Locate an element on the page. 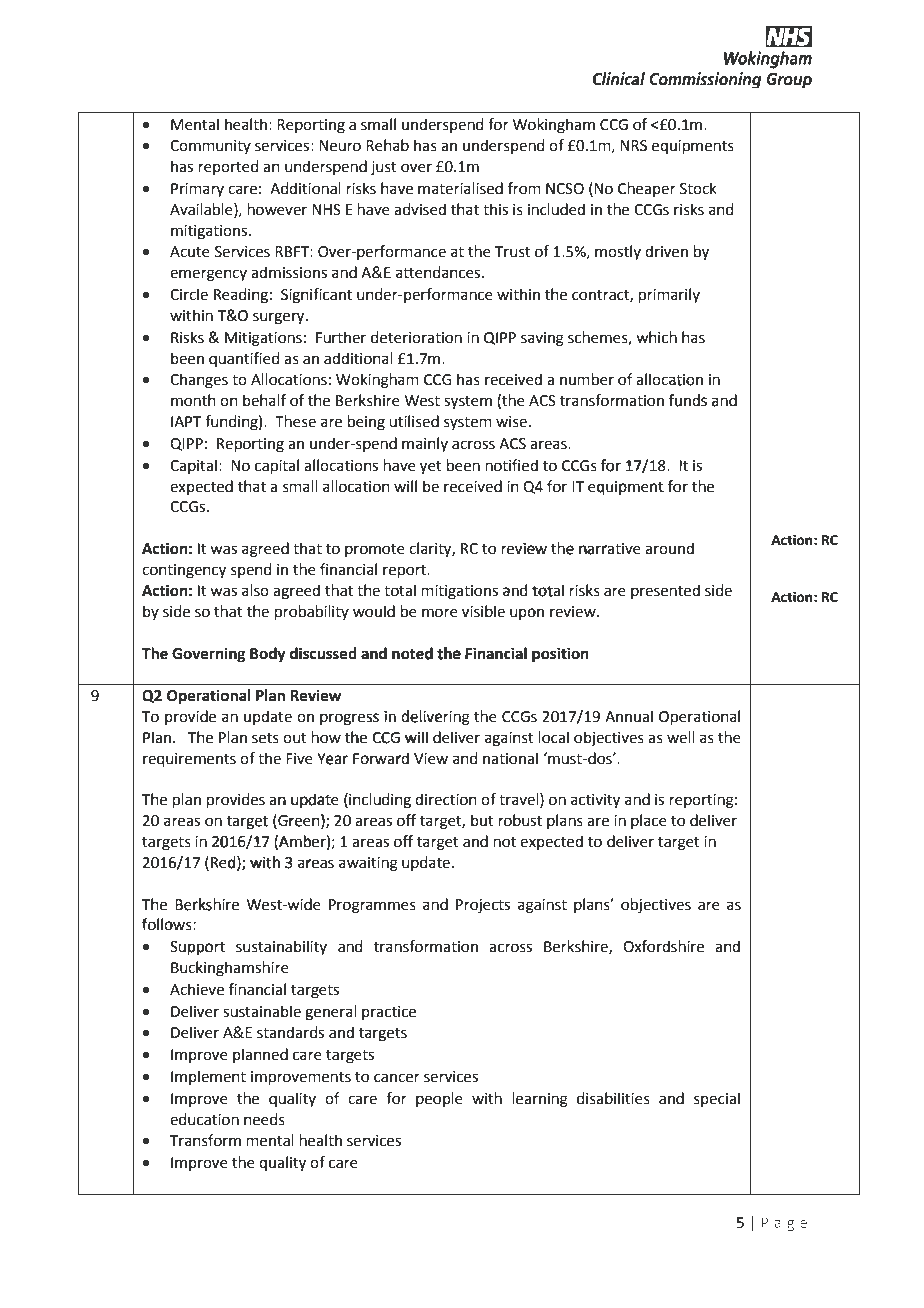  Cheaper is located at coordinates (647, 189).
